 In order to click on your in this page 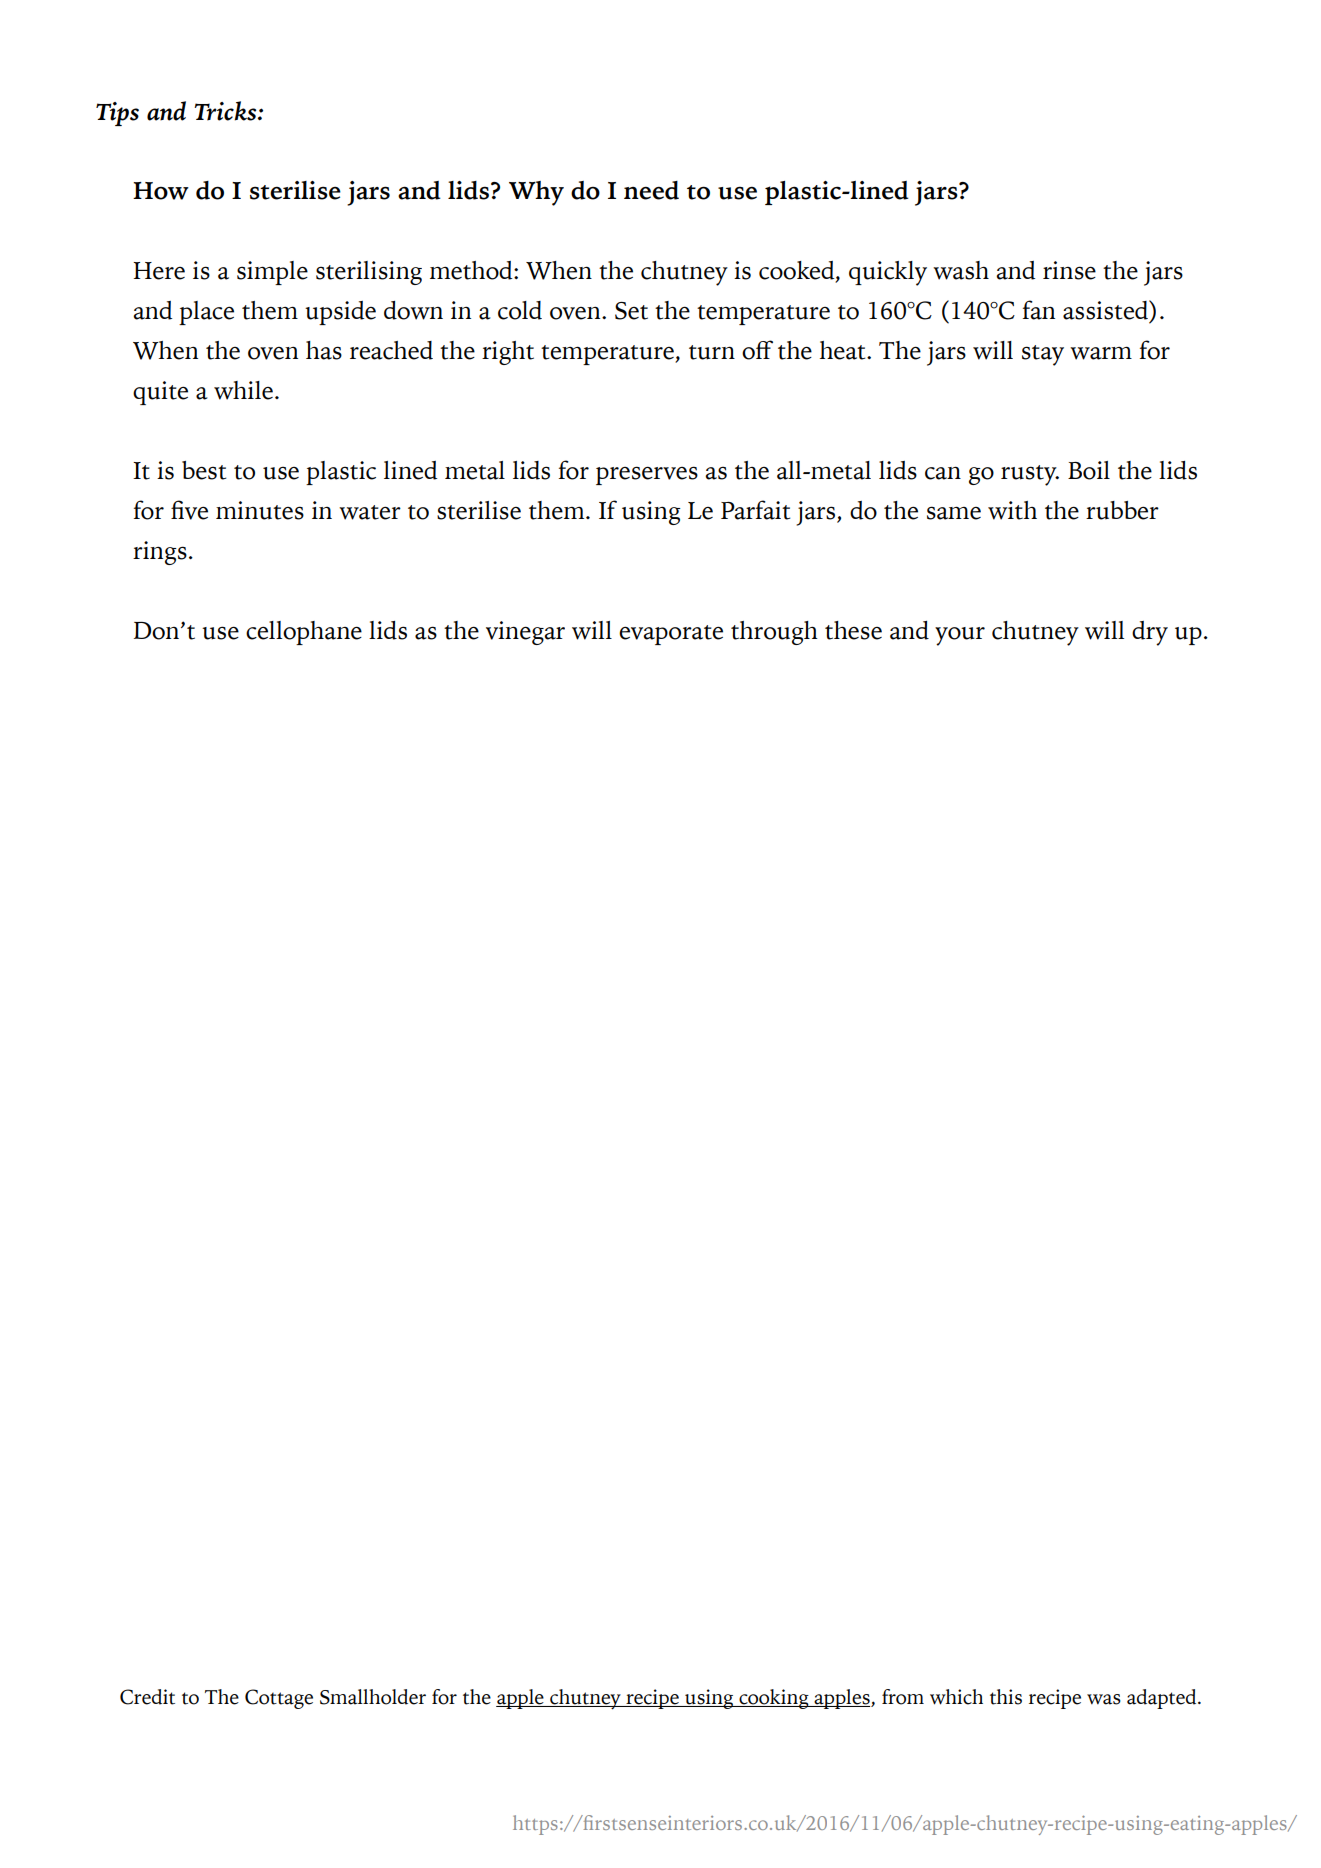, I will do `click(960, 636)`.
